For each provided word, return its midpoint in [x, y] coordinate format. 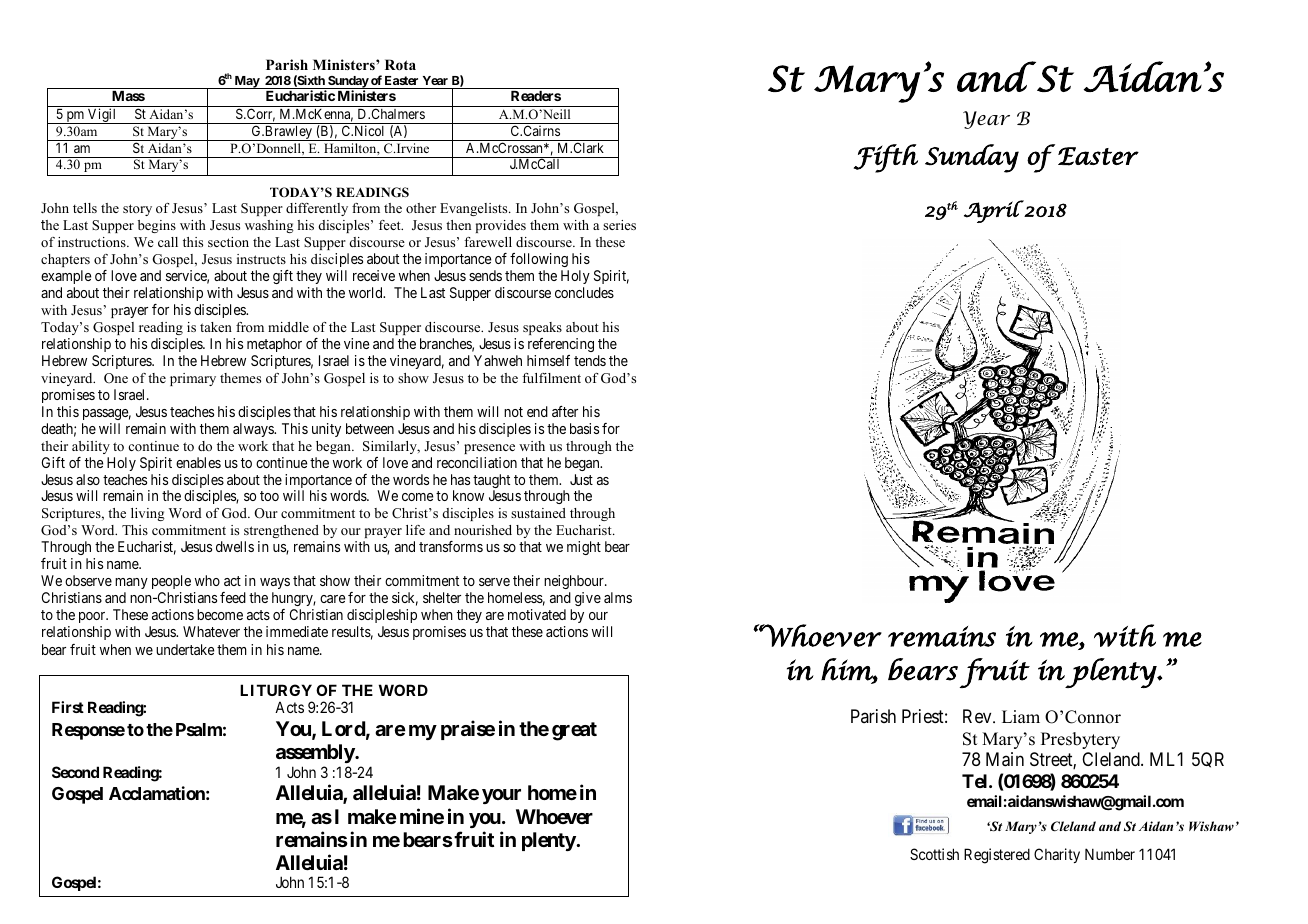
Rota [400, 64]
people [171, 582]
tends [590, 360]
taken [216, 327]
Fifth [886, 158]
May [247, 82]
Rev [978, 716]
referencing [561, 345]
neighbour [575, 582]
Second [75, 772]
